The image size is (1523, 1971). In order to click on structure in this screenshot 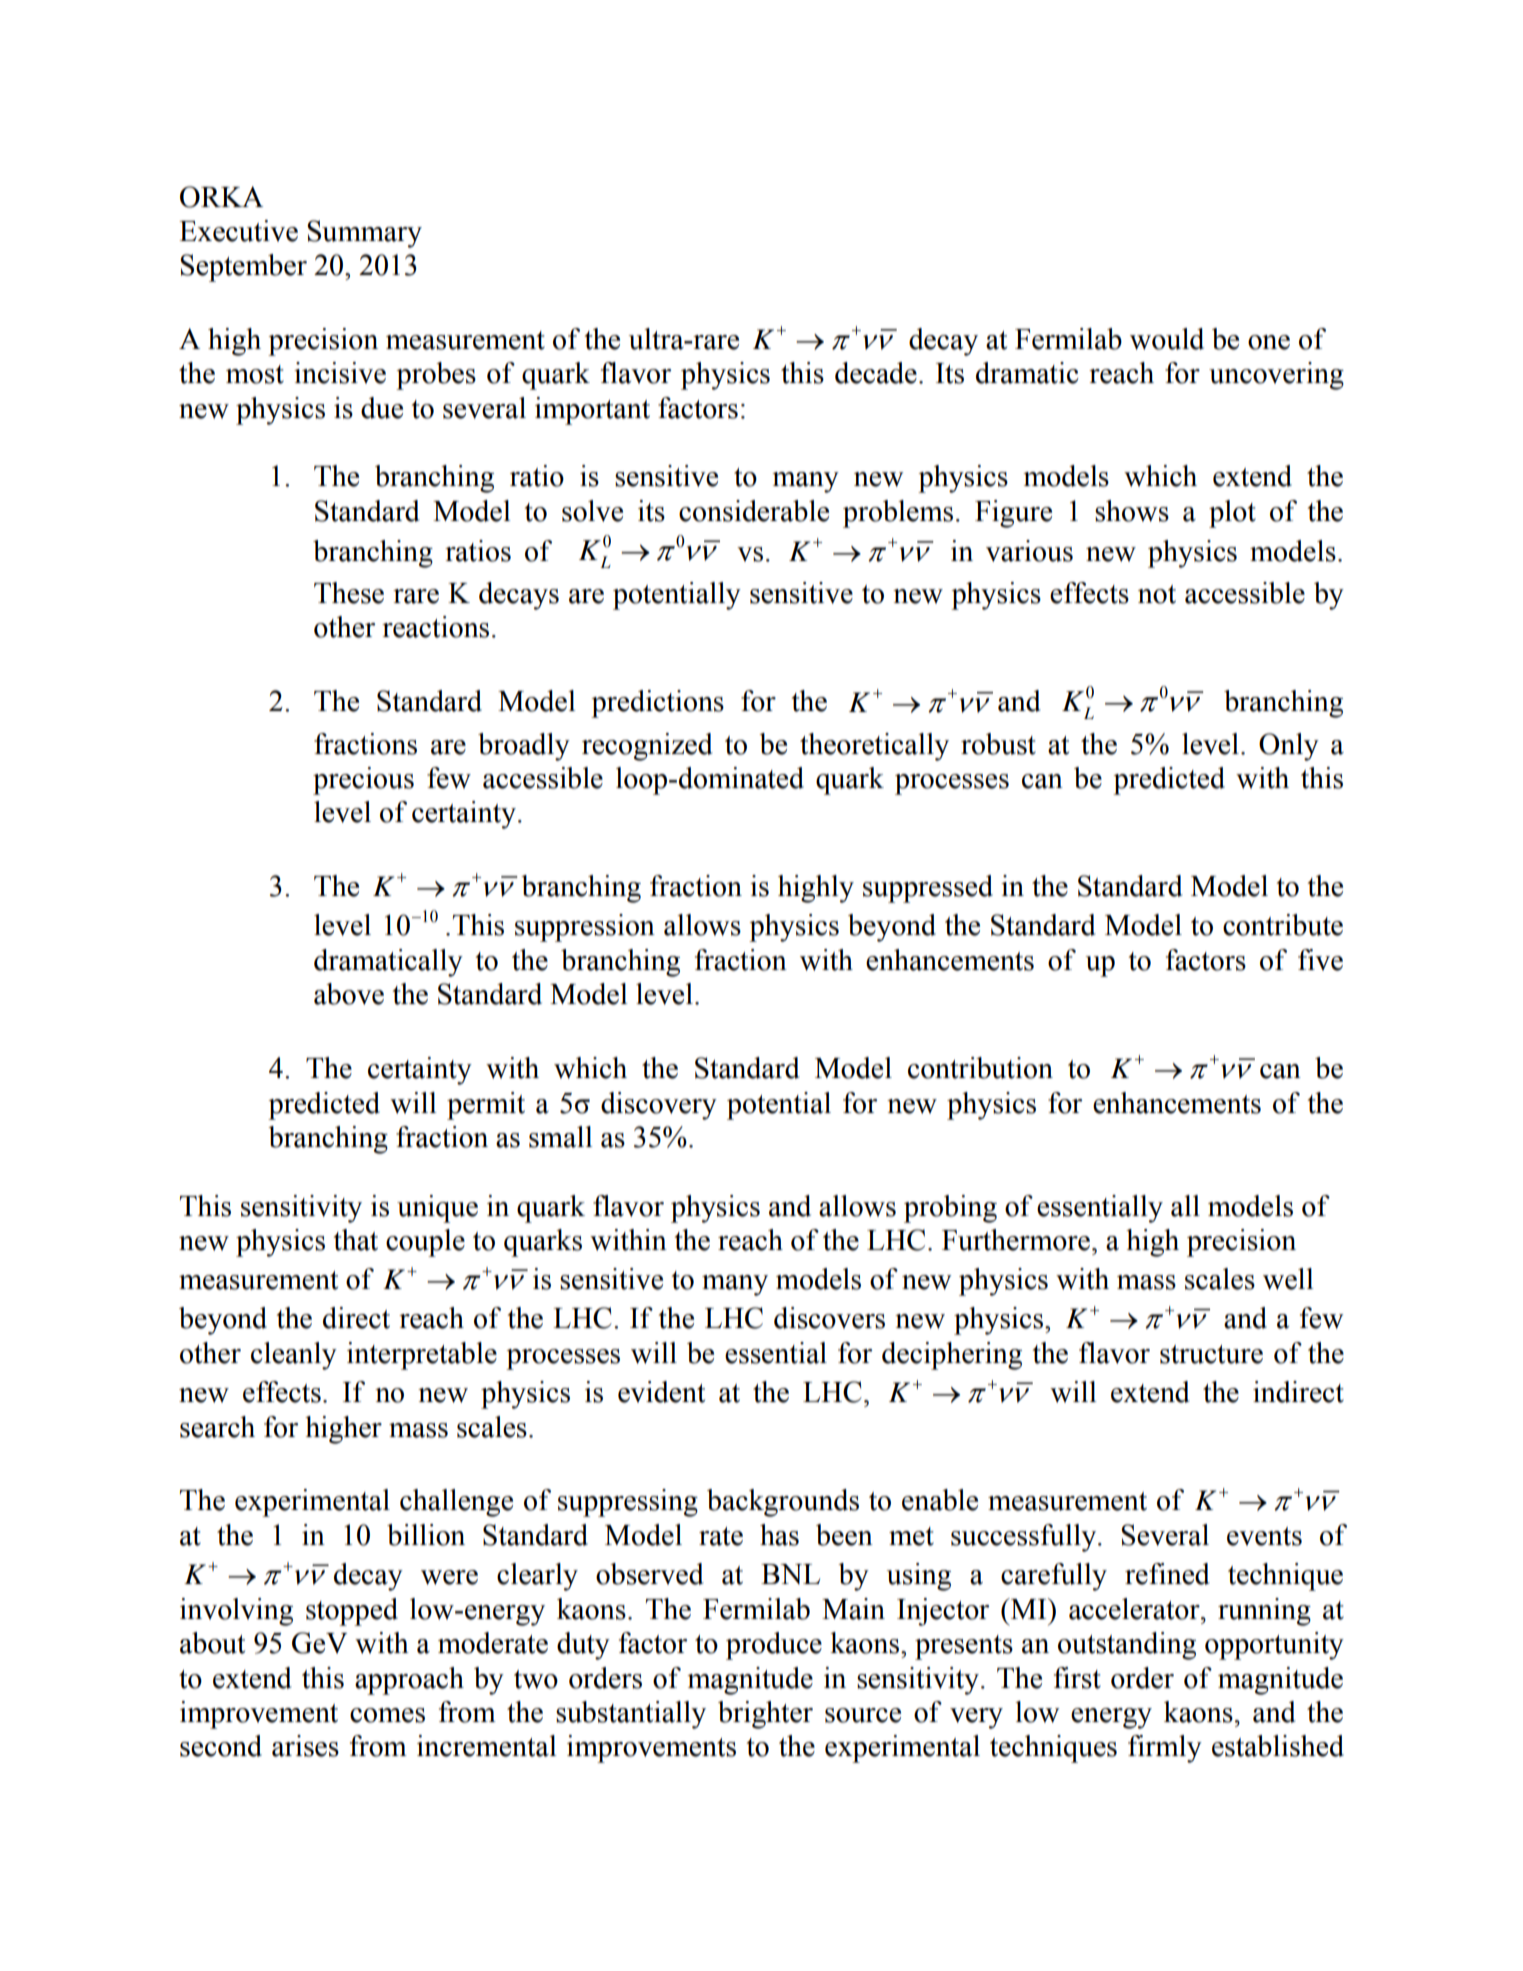, I will do `click(1211, 1354)`.
